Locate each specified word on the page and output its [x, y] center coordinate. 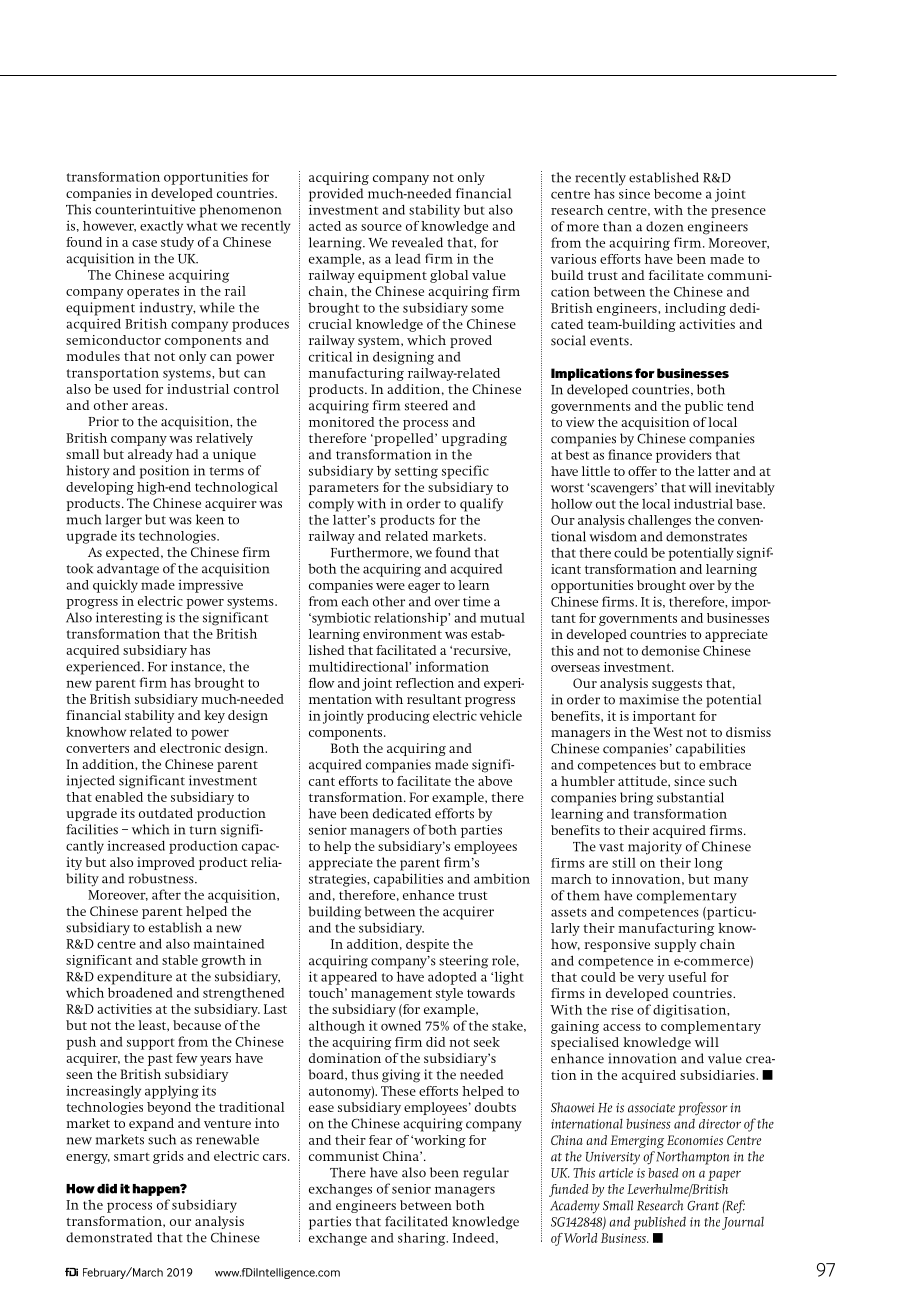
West [668, 732]
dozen [664, 226]
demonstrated [109, 1237]
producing [398, 717]
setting [416, 472]
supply [675, 945]
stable [180, 960]
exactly [161, 227]
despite [427, 945]
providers [684, 456]
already [150, 455]
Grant [703, 1206]
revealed [417, 242]
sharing [423, 1239]
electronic [190, 748]
